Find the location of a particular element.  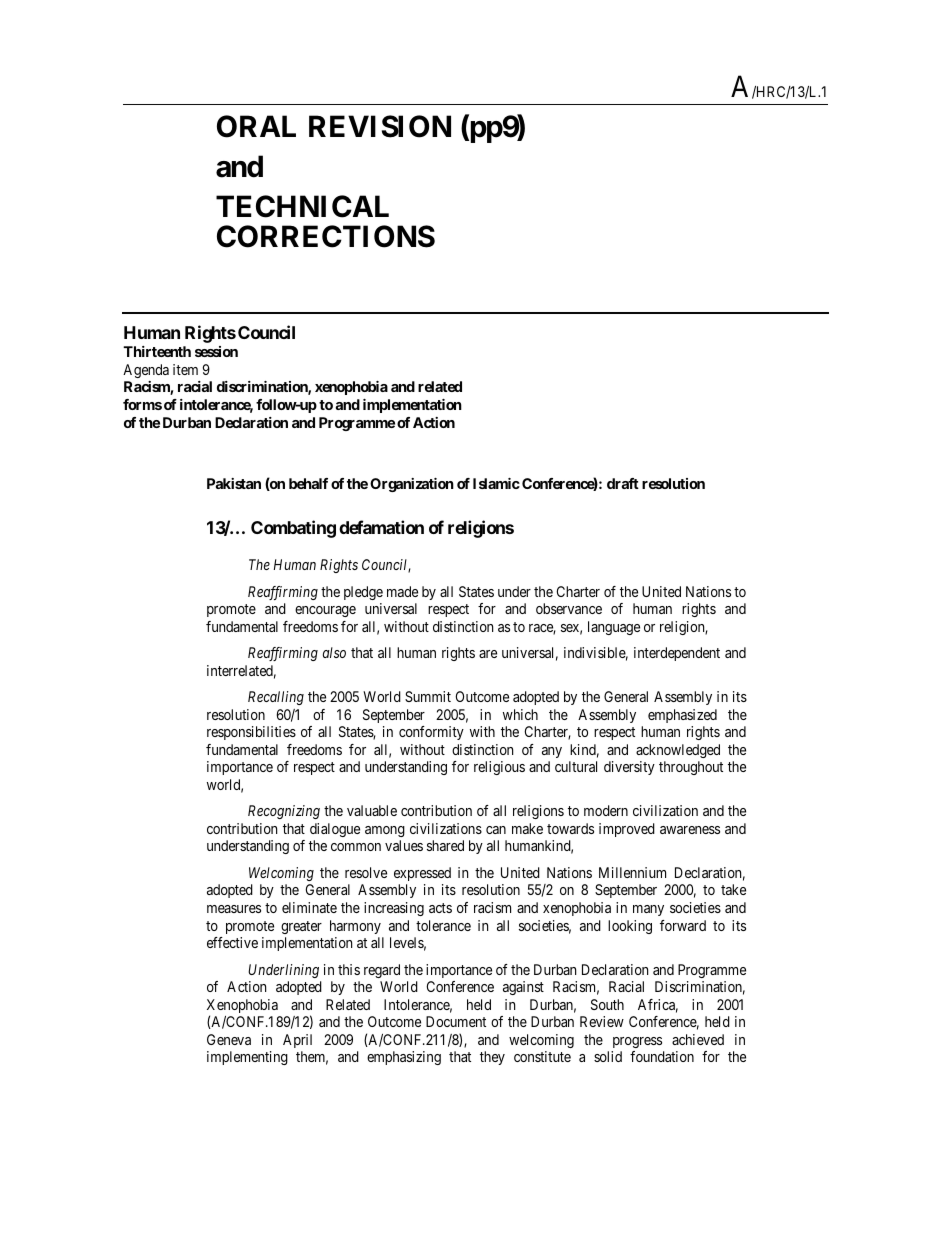

ORAL is located at coordinates (256, 126).
